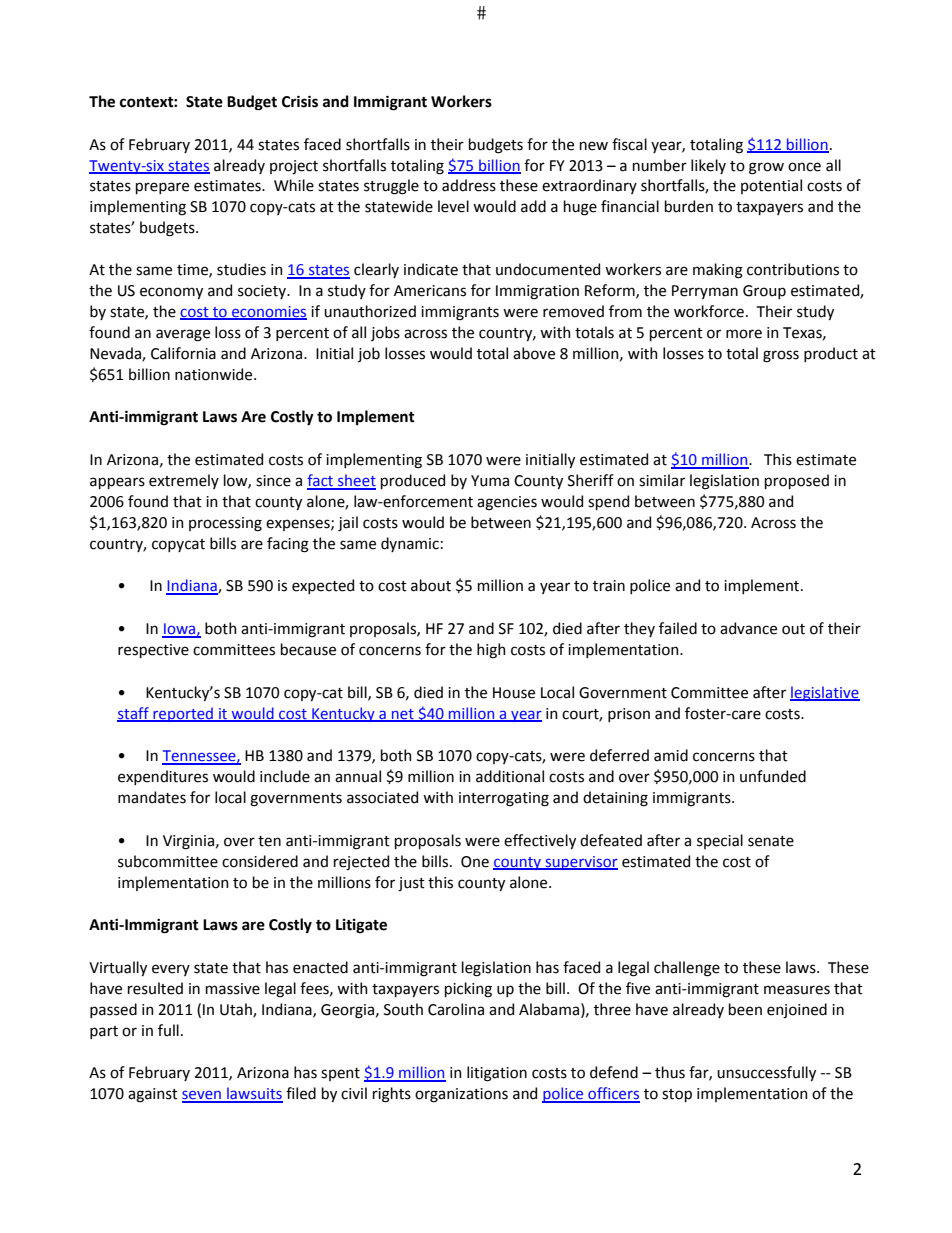 The image size is (952, 1233). What do you see at coordinates (431, 585) in the screenshot?
I see `about` at bounding box center [431, 585].
